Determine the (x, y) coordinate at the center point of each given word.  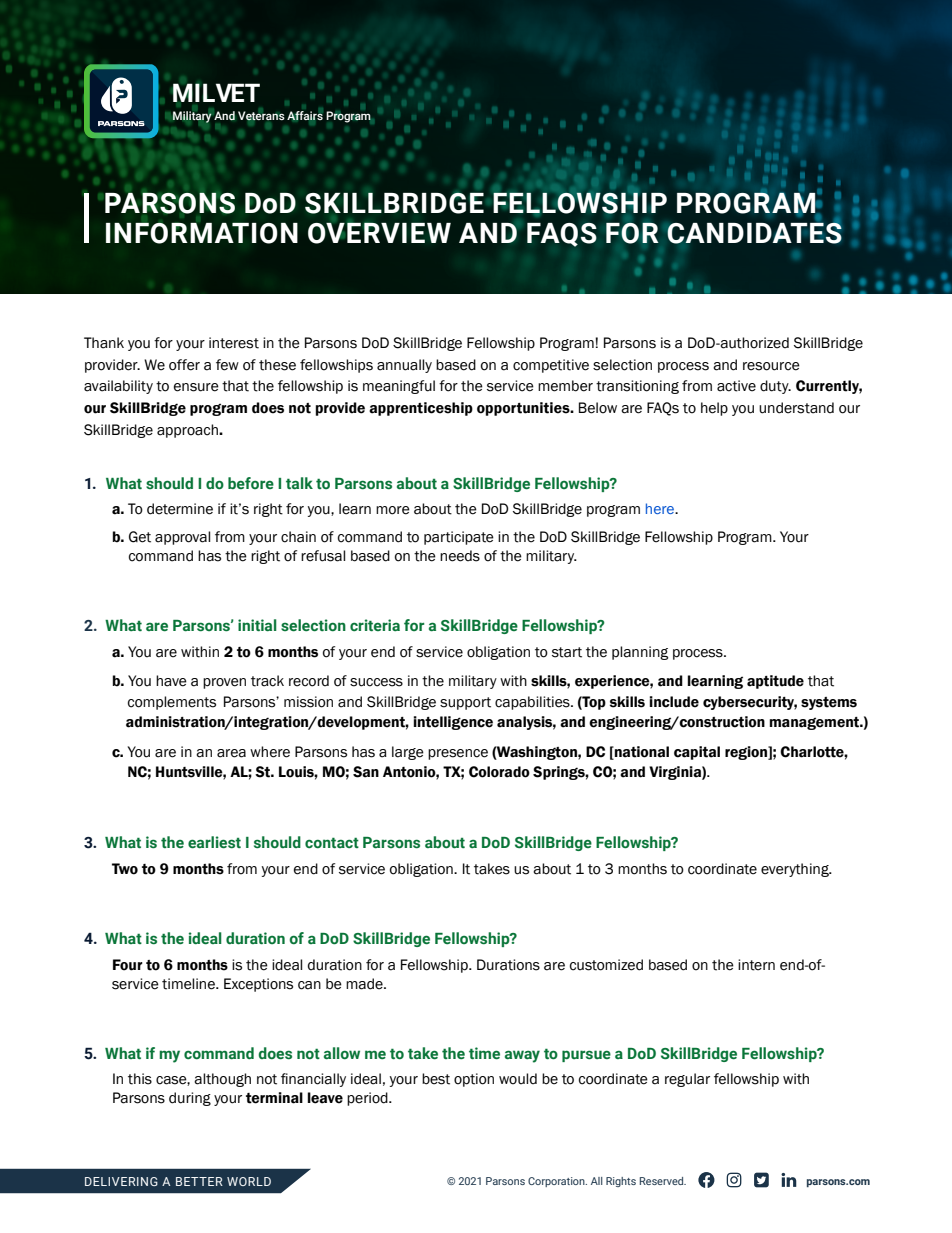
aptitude (775, 682)
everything (796, 870)
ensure (196, 387)
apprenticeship (421, 409)
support (465, 703)
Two (125, 869)
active (736, 386)
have (171, 681)
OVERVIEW (379, 233)
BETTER (199, 1181)
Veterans (261, 116)
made (365, 984)
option (474, 1080)
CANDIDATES (754, 232)
